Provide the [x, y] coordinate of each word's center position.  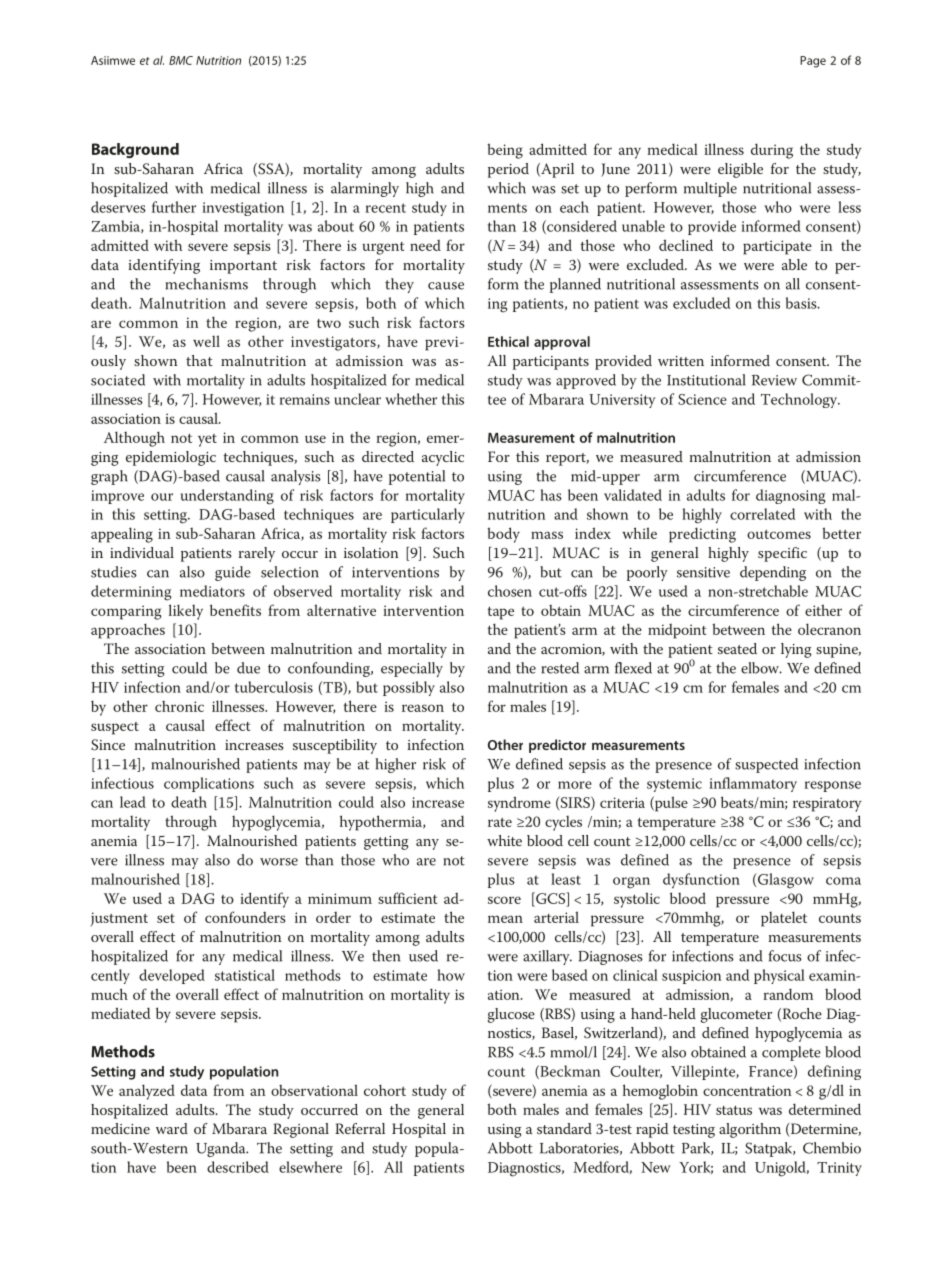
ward [172, 1128]
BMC [181, 60]
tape [501, 613]
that [199, 360]
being [505, 151]
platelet [784, 919]
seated [737, 648]
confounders [245, 917]
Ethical [508, 341]
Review [774, 380]
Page [813, 62]
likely [186, 612]
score [504, 900]
